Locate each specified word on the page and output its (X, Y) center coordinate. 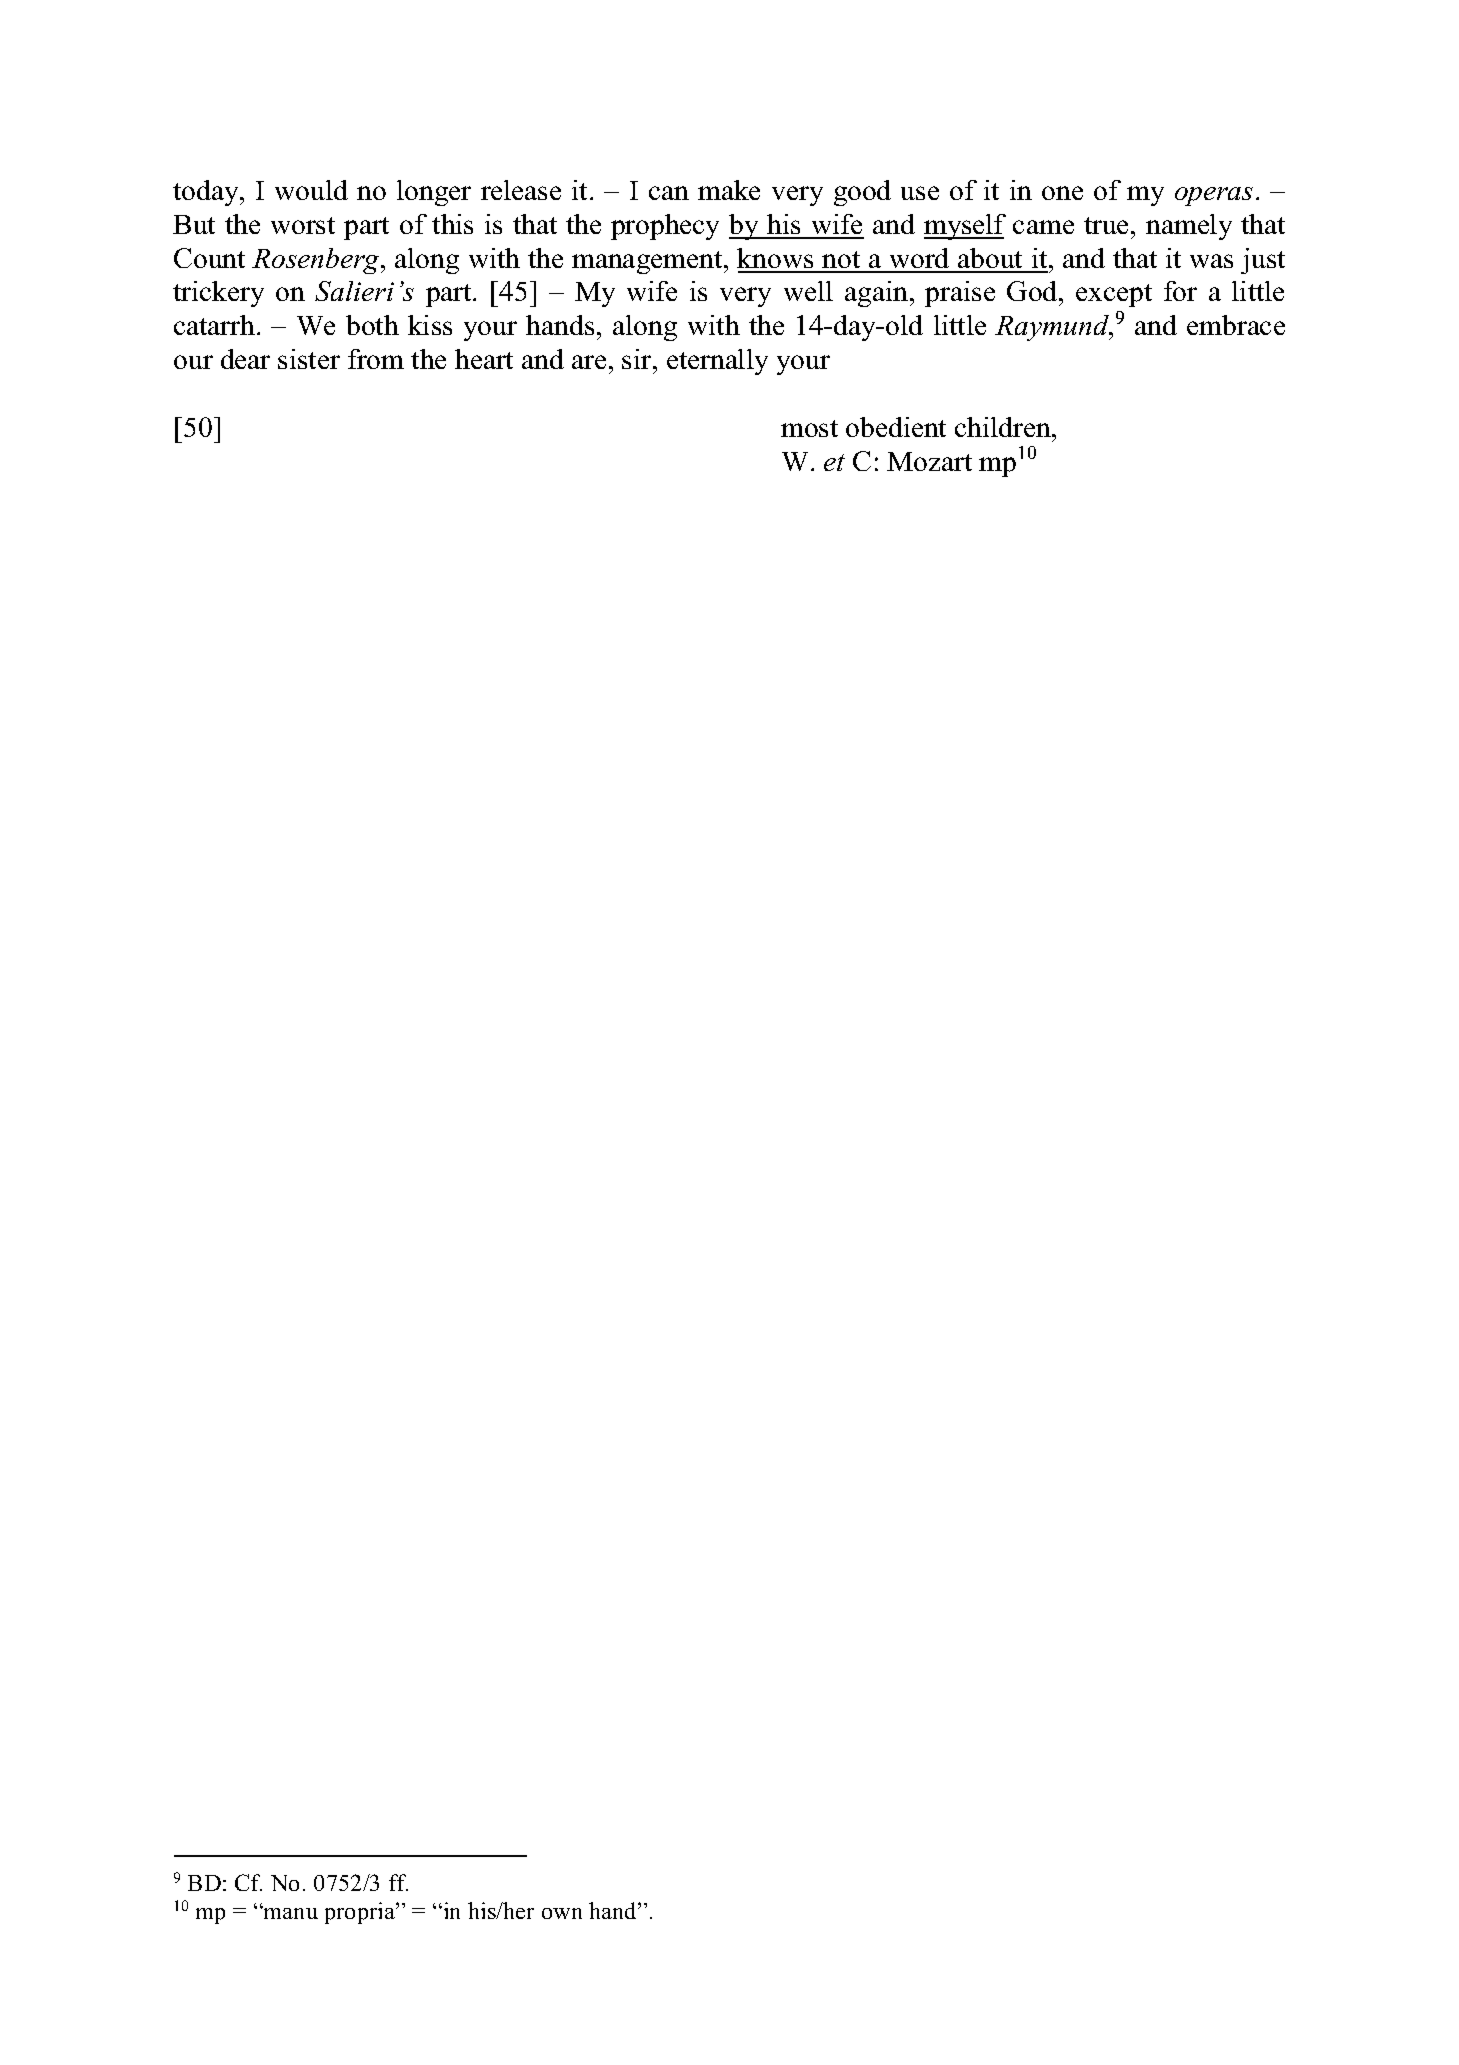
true (1108, 225)
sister (309, 359)
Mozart (929, 461)
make (729, 190)
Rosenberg (317, 261)
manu (290, 1912)
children (1004, 427)
